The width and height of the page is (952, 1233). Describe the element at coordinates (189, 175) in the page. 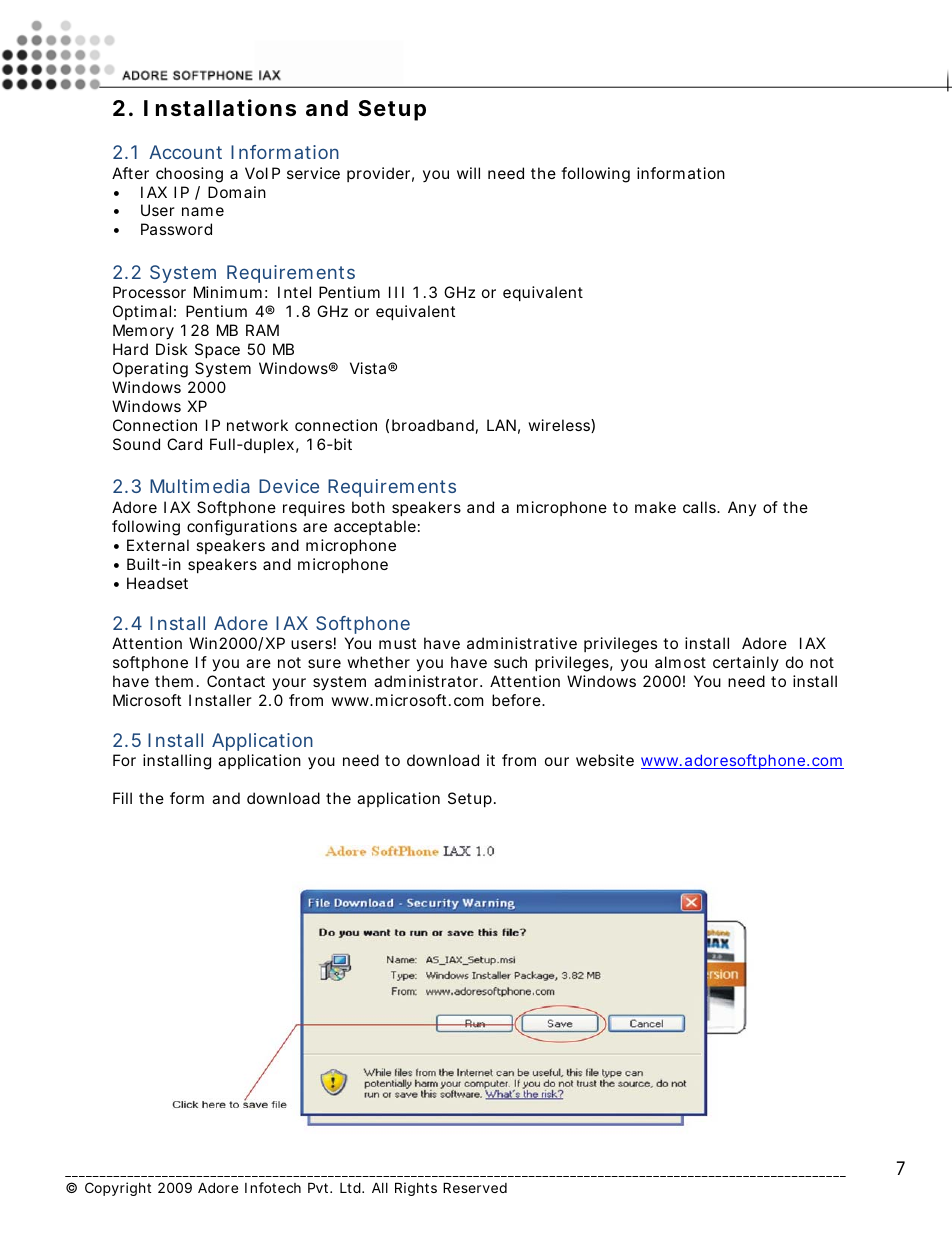

I see `choosing` at that location.
